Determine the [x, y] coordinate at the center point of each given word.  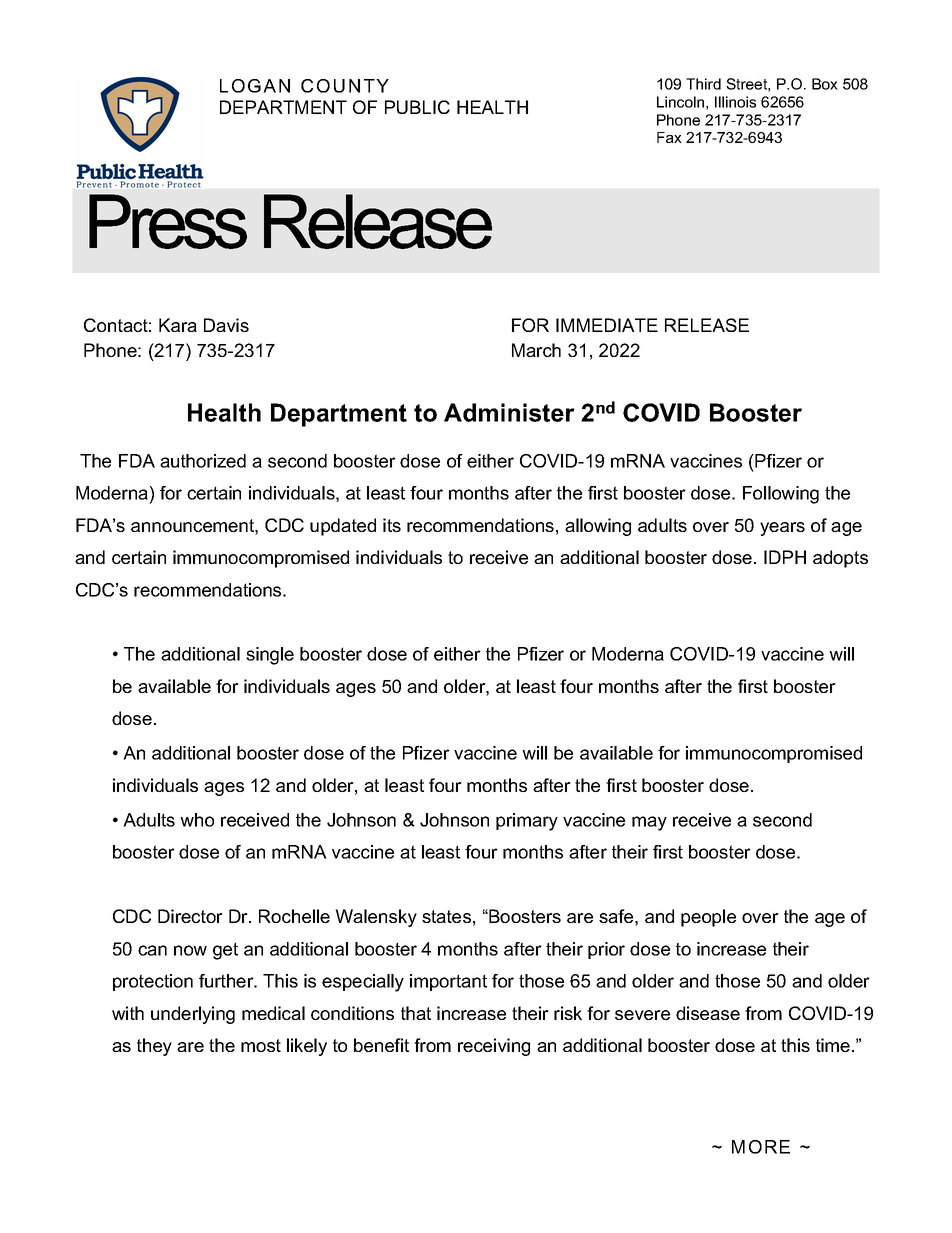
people [708, 918]
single [270, 656]
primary [527, 822]
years [782, 529]
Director [190, 916]
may [649, 823]
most [261, 1045]
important [448, 982]
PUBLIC [417, 107]
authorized [203, 461]
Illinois [735, 102]
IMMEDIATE [607, 325]
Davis [226, 325]
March [536, 350]
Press [168, 221]
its [392, 525]
